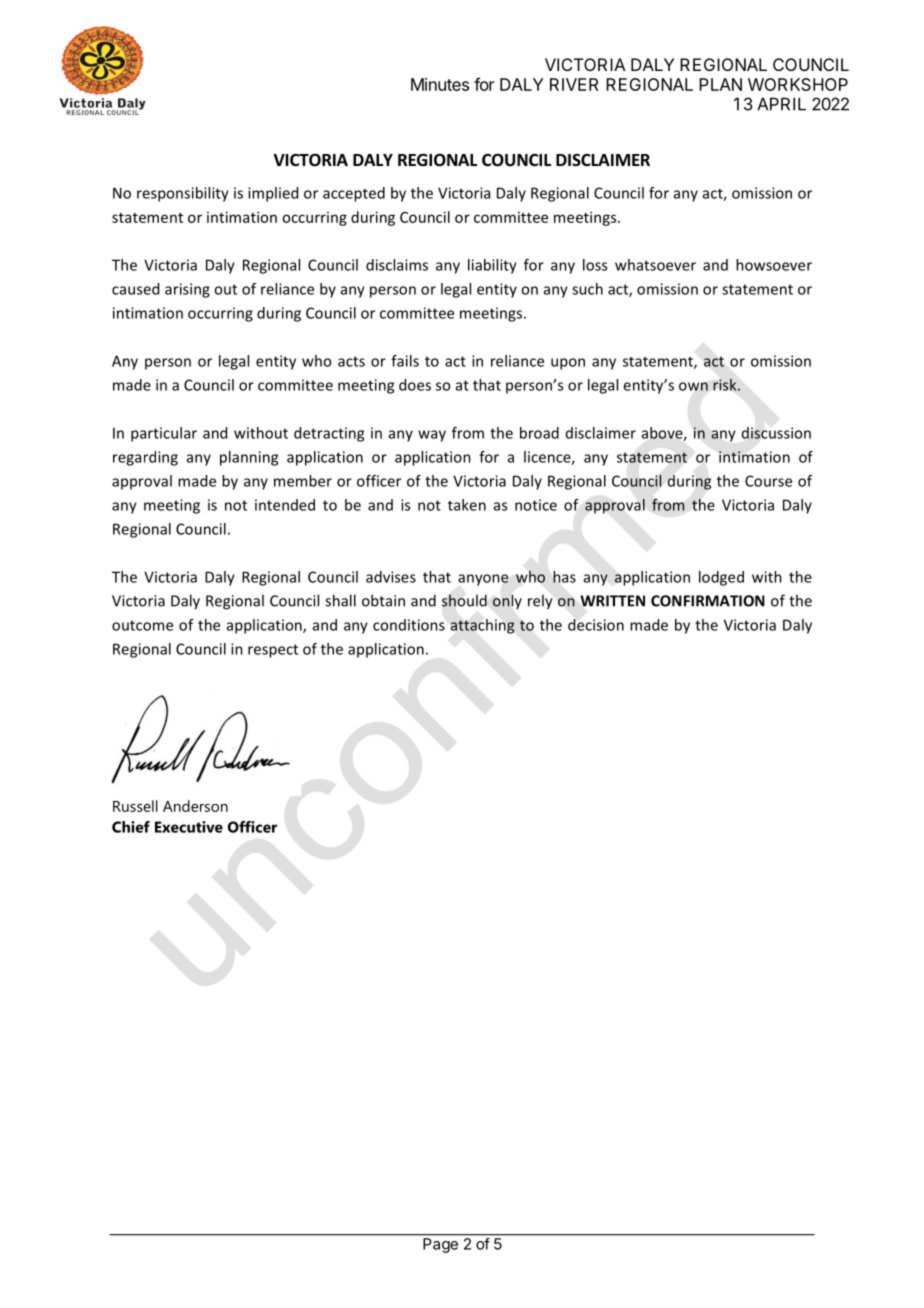 Image resolution: width=924 pixels, height=1308 pixels. Describe the element at coordinates (131, 827) in the document. I see `Chief` at that location.
